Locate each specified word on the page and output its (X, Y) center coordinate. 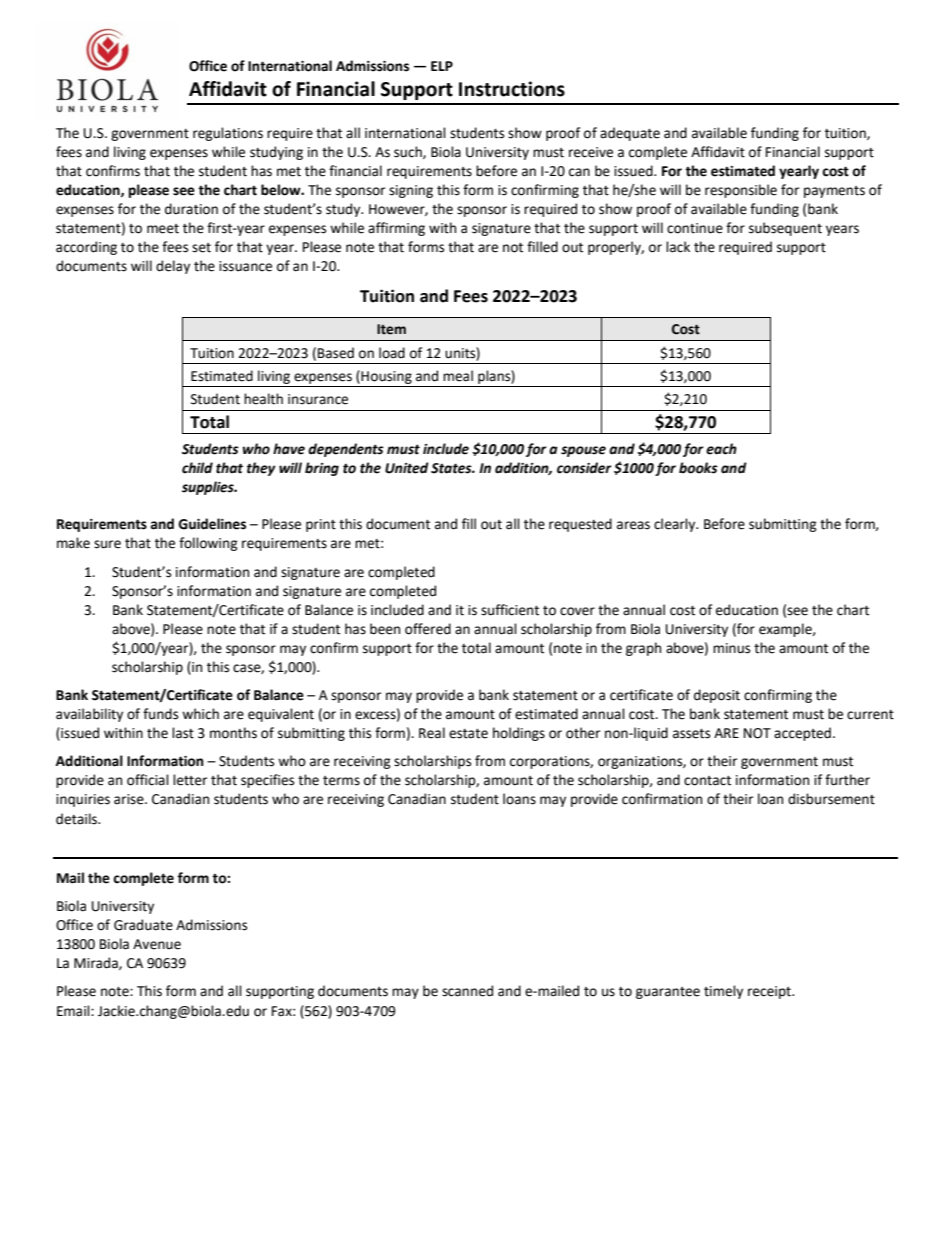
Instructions (512, 89)
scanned (467, 991)
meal (458, 376)
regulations (228, 134)
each (721, 449)
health (263, 399)
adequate (630, 134)
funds (160, 714)
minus (731, 648)
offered (428, 629)
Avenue (157, 944)
